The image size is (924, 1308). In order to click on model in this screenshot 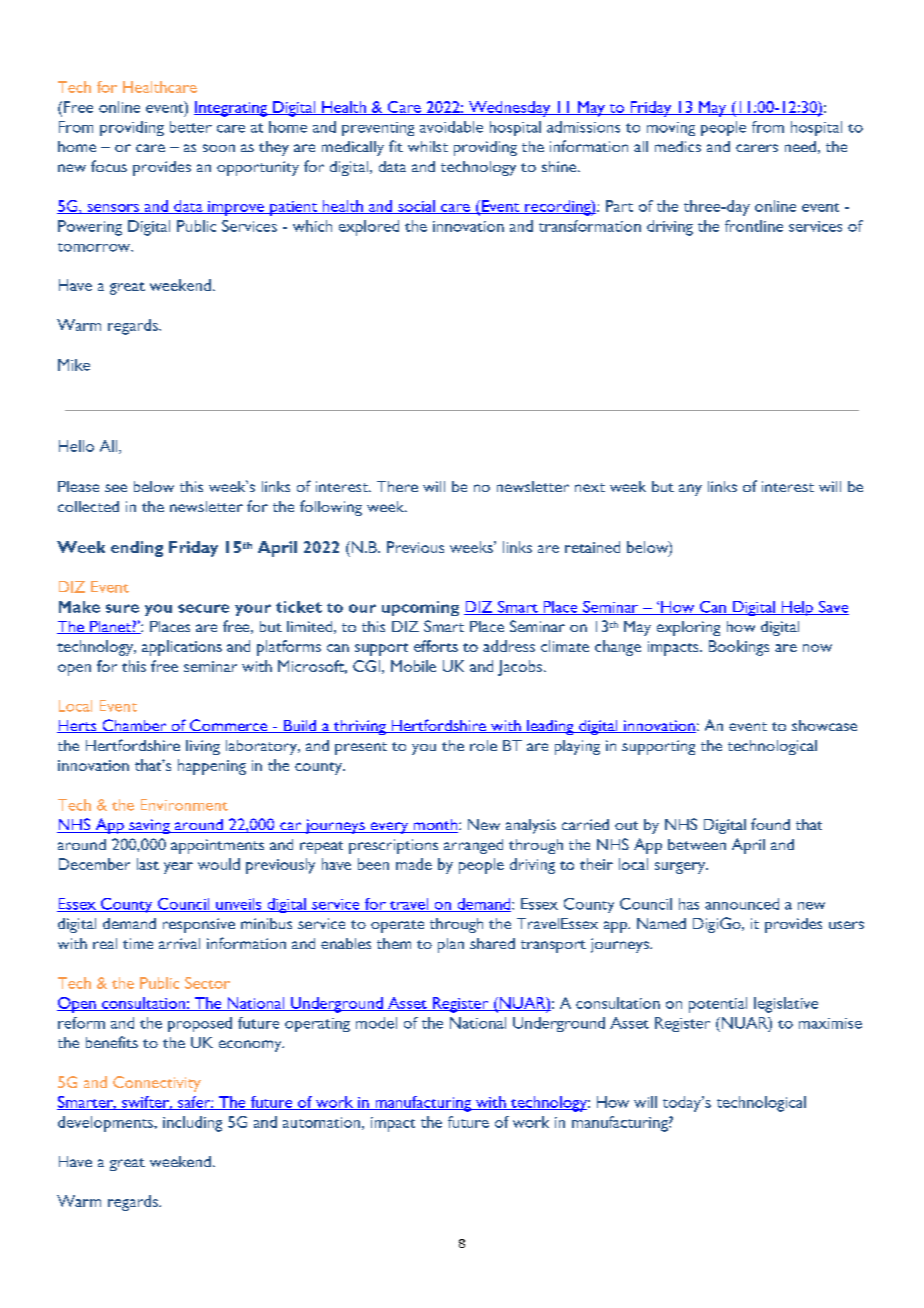, I will do `click(376, 1023)`.
